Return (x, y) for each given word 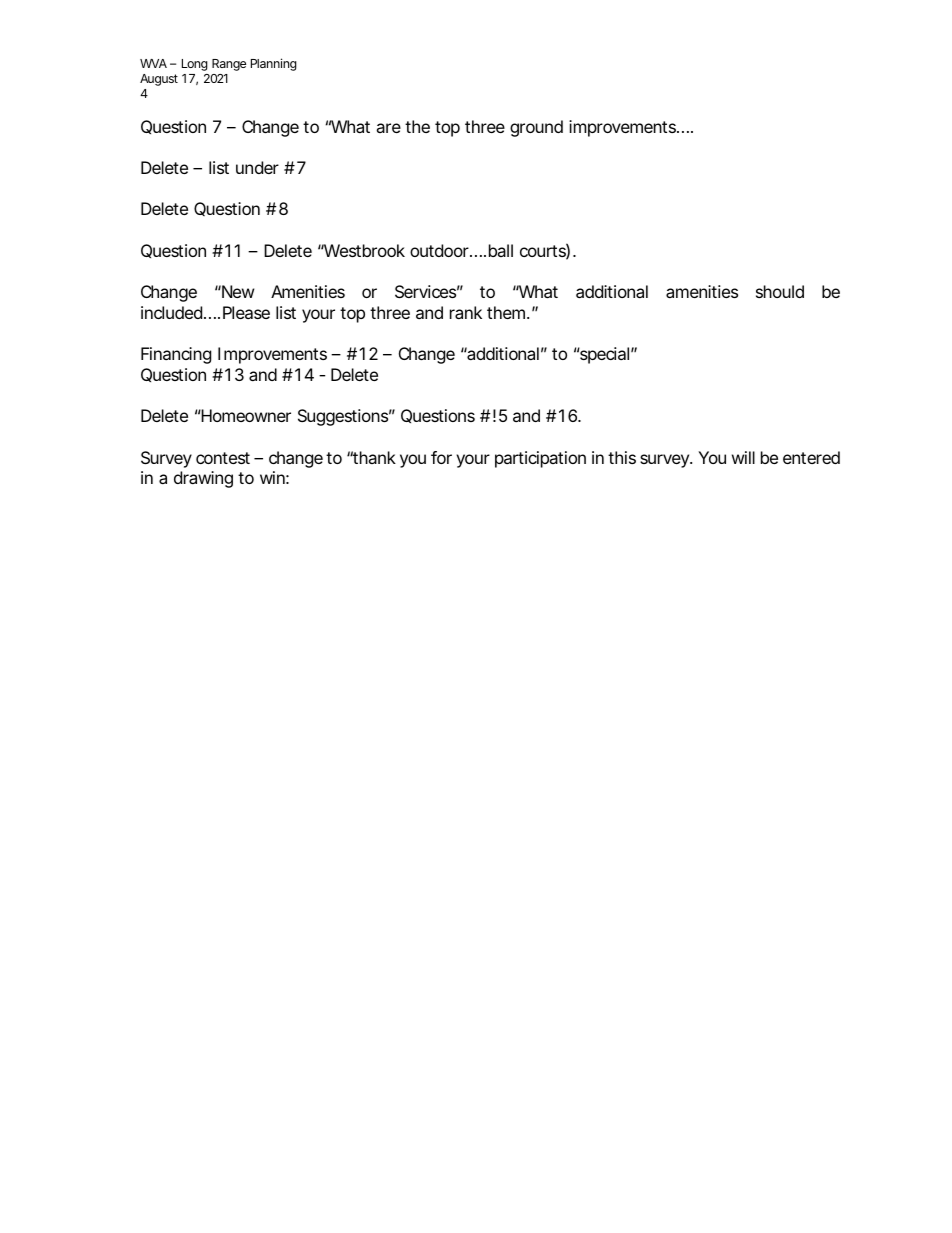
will (743, 457)
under (257, 167)
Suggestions (343, 417)
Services (425, 291)
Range (229, 65)
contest (223, 458)
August (159, 80)
